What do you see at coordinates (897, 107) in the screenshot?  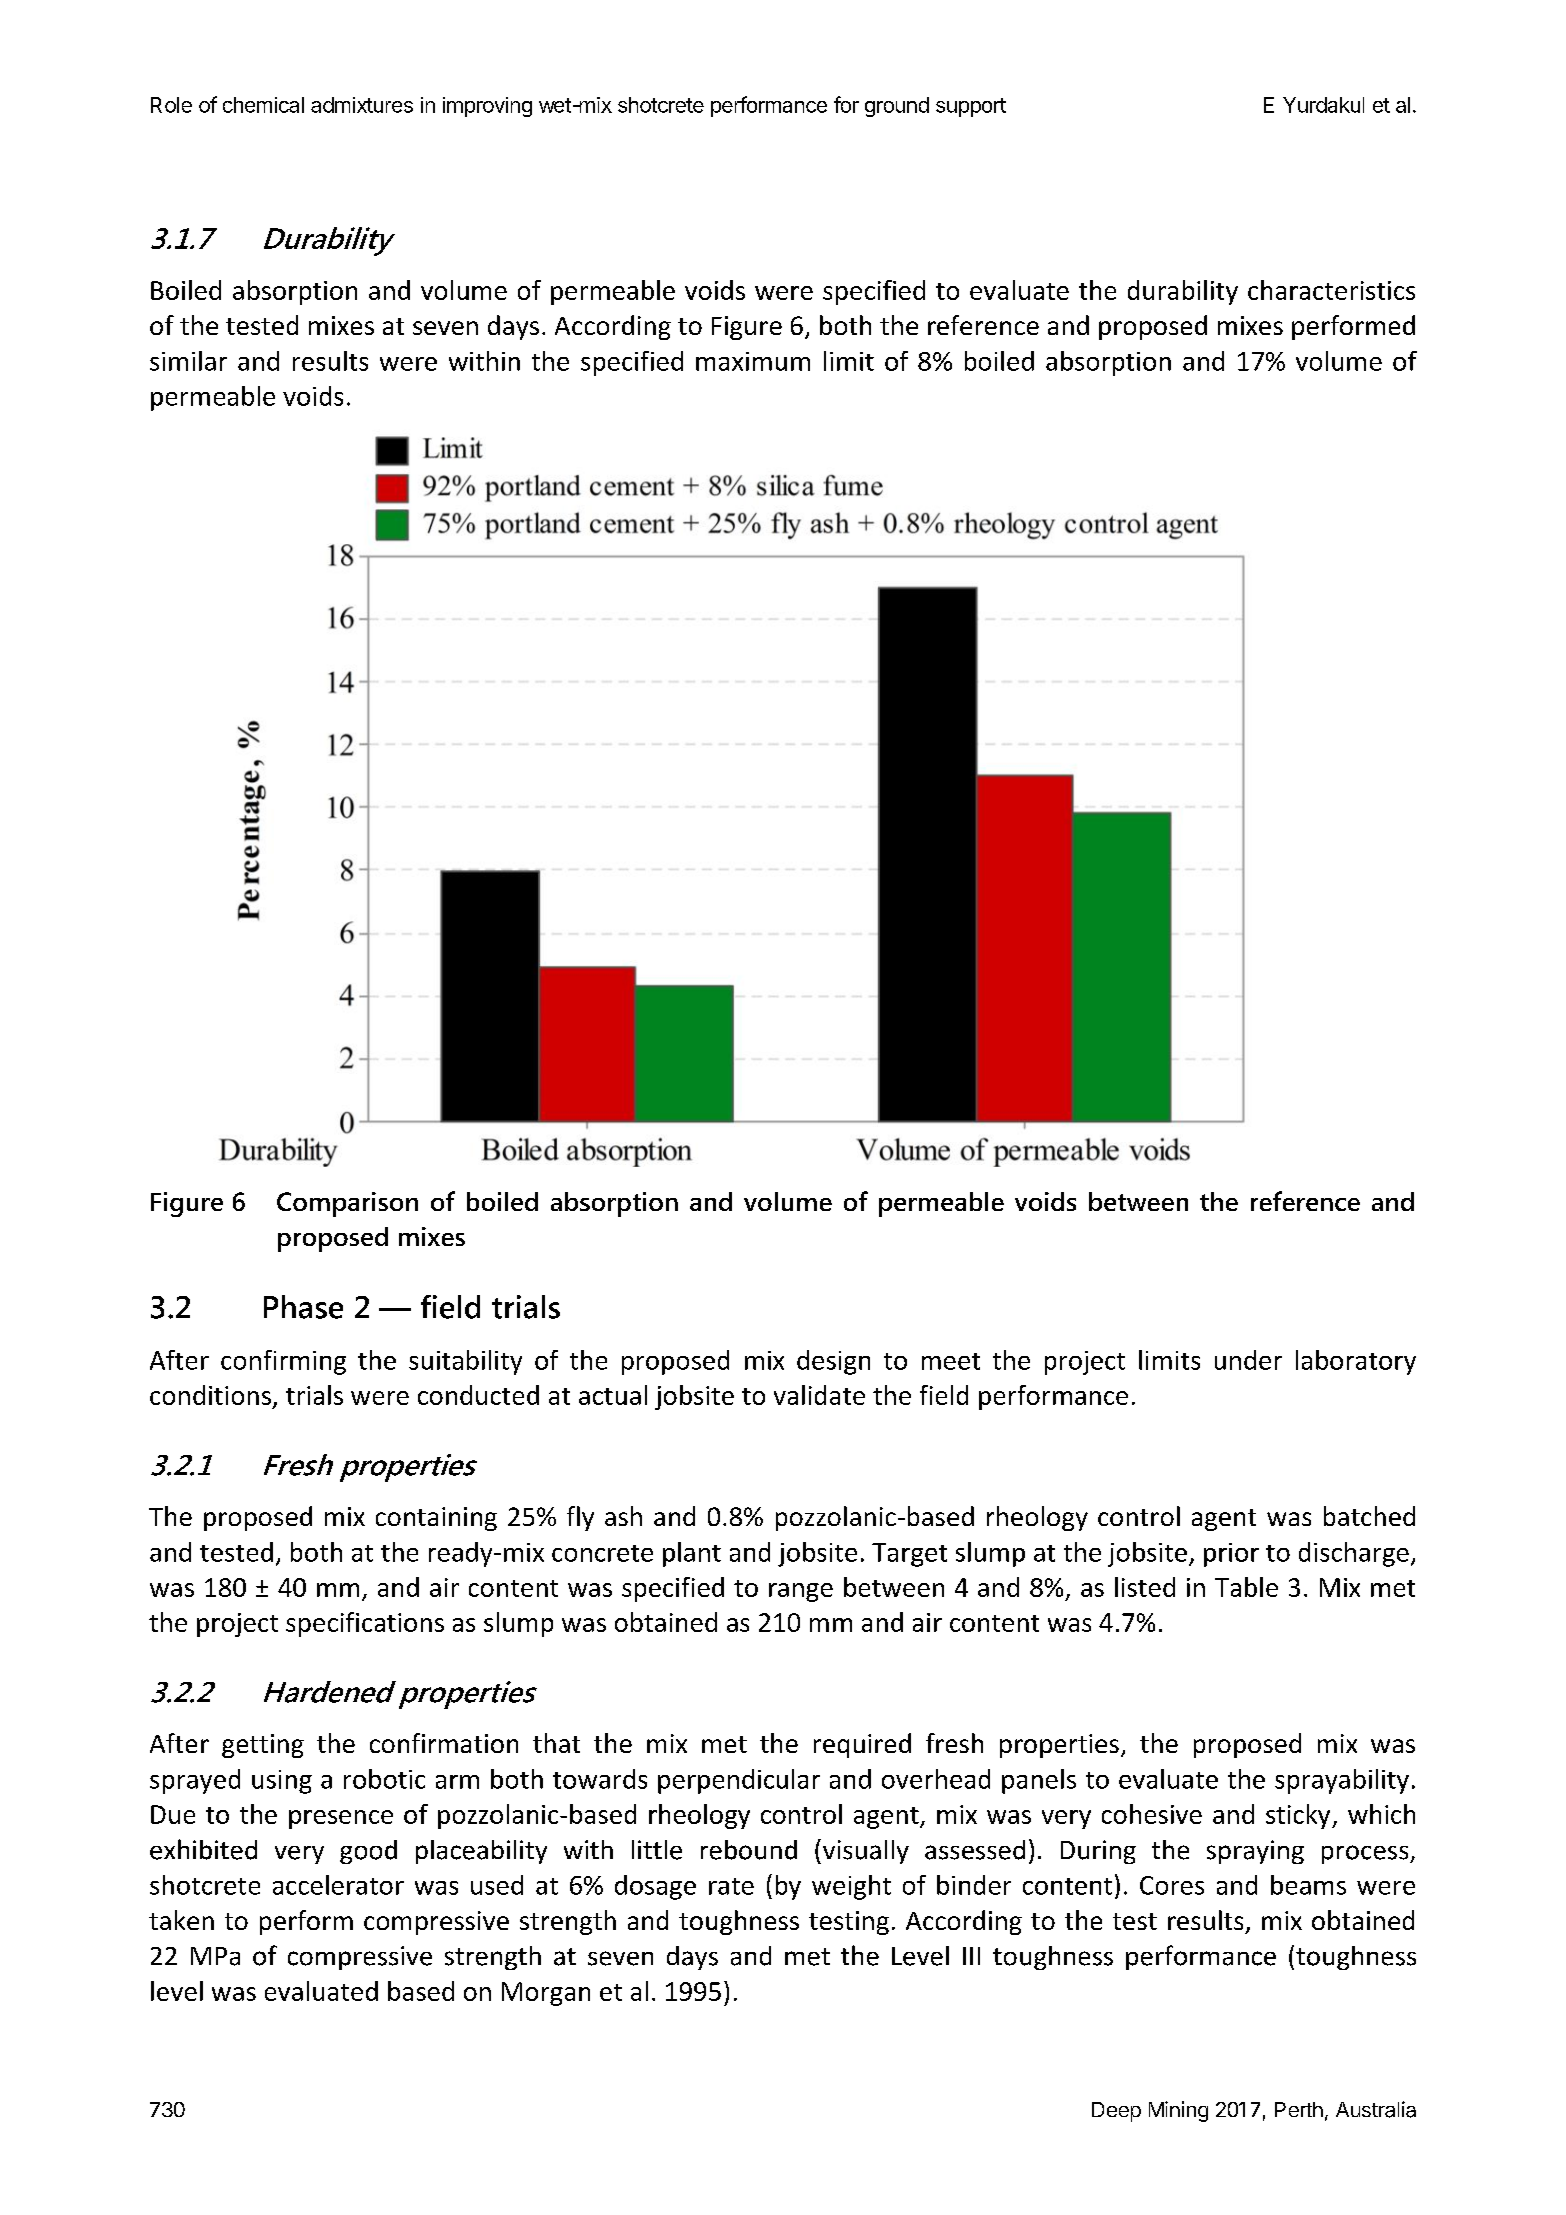 I see `ground` at bounding box center [897, 107].
